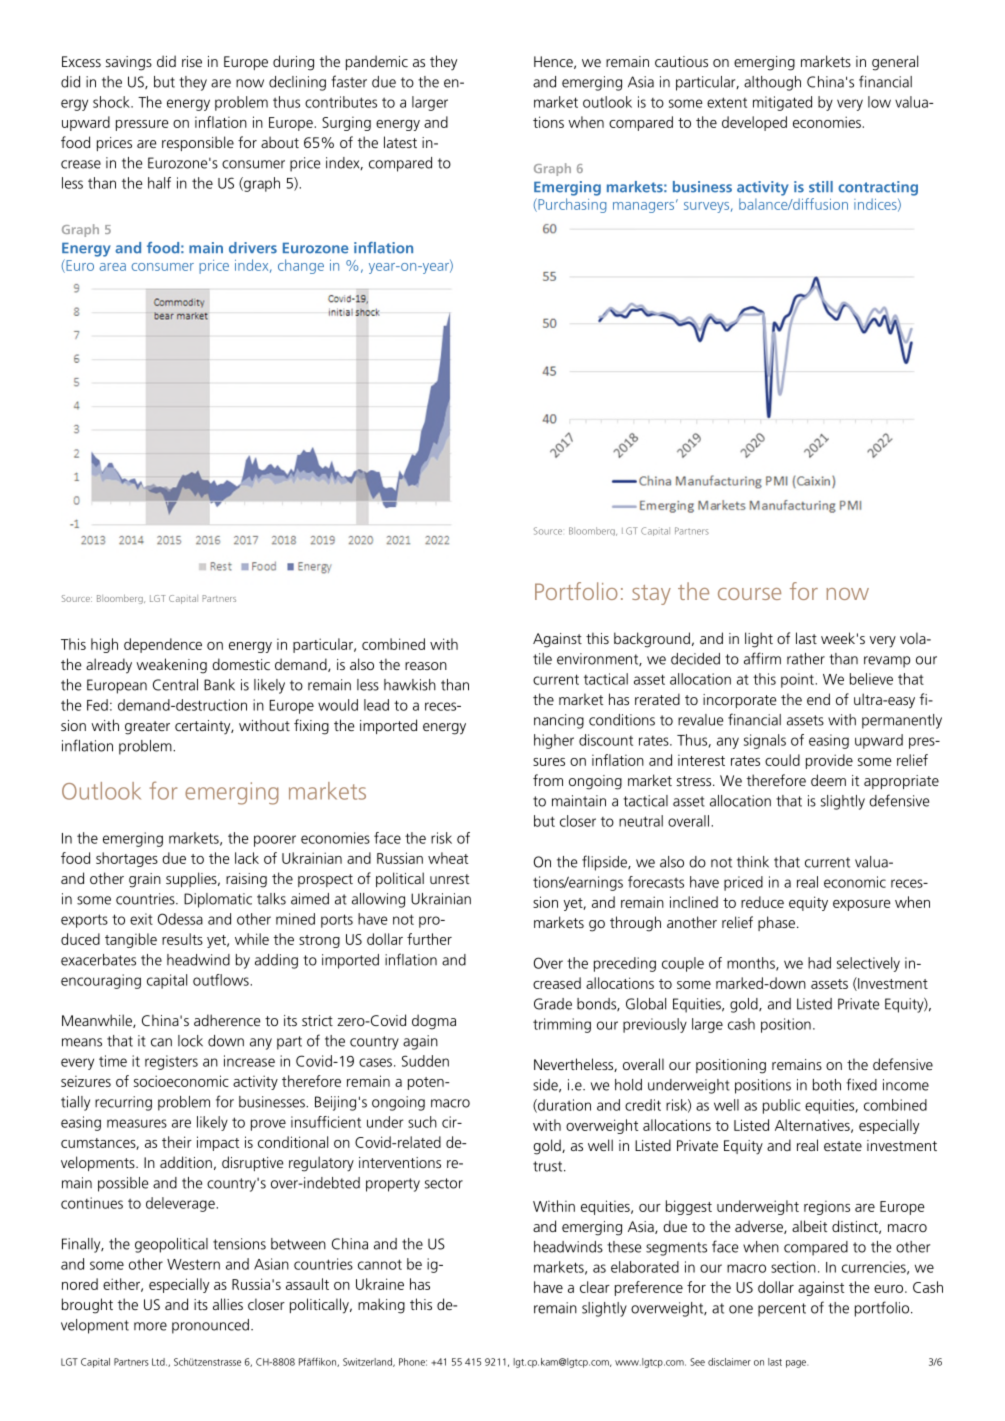  Describe the element at coordinates (449, 879) in the screenshot. I see `unrest` at that location.
